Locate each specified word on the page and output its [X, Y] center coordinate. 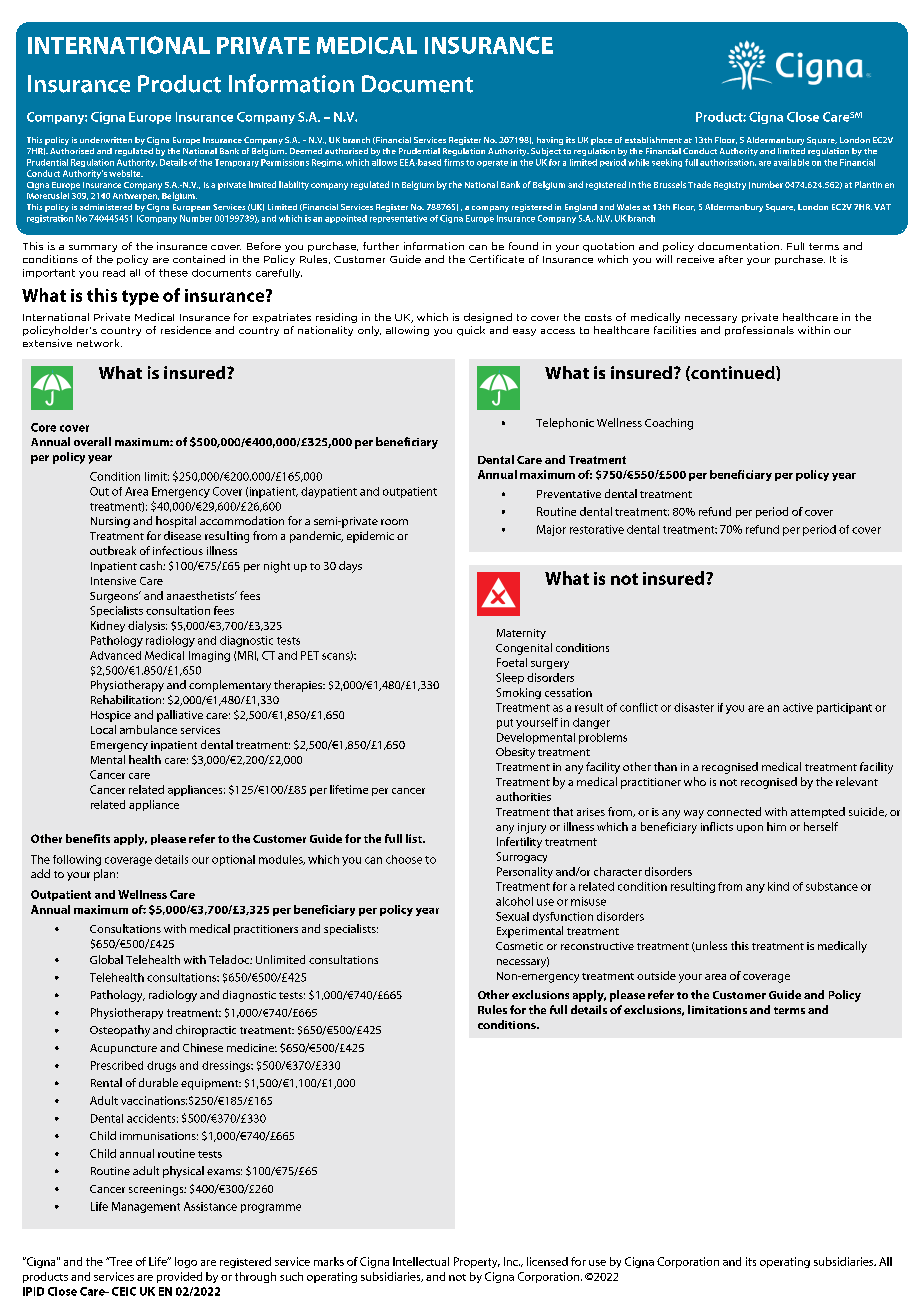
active [798, 707]
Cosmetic [519, 946]
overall [92, 441]
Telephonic [565, 423]
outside [656, 975]
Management [146, 1207]
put [505, 724]
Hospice [111, 716]
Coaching [669, 424]
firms [454, 162]
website [126, 173]
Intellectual [421, 1261]
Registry [730, 186]
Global [106, 959]
